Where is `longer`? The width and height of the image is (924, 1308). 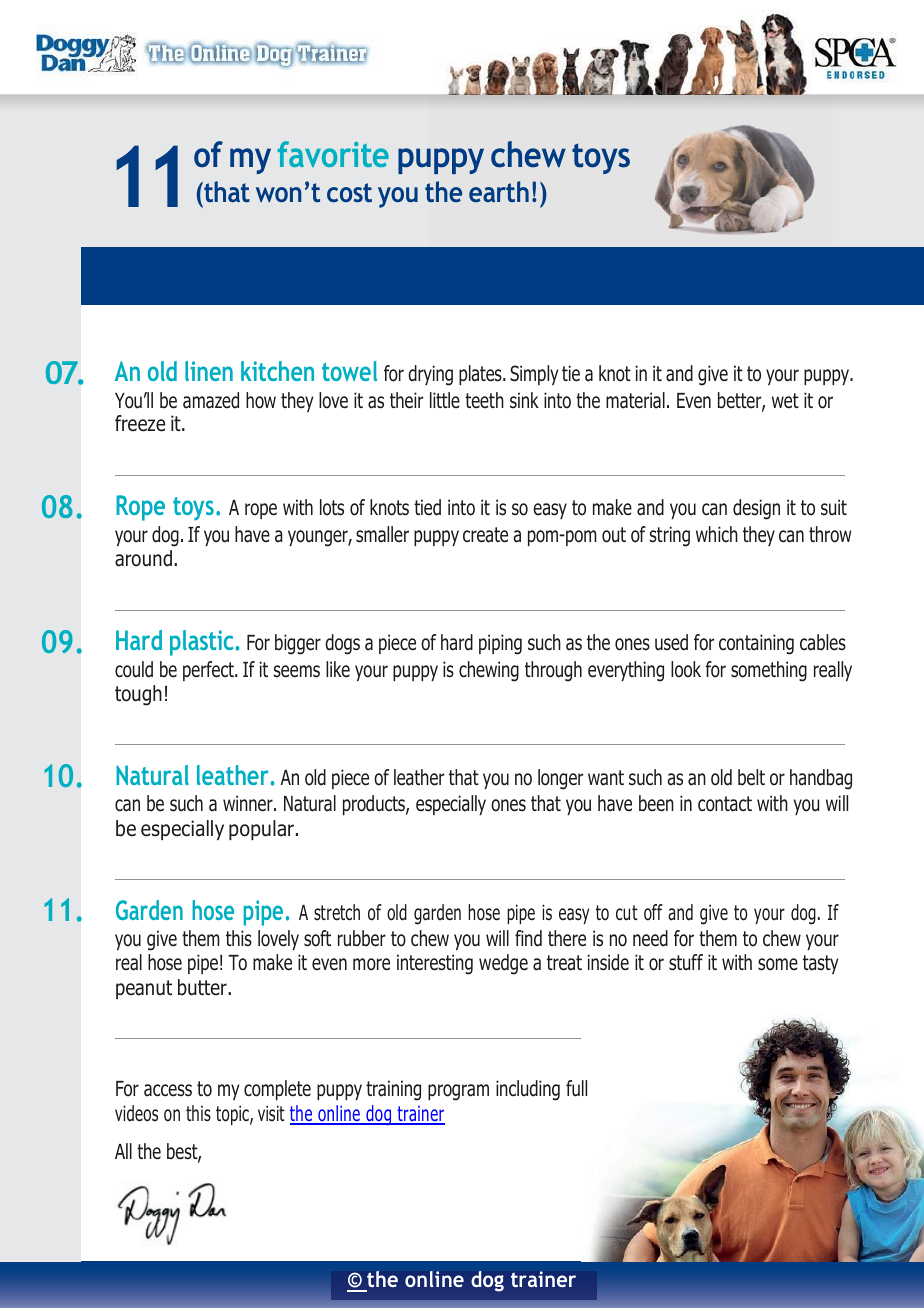
longer is located at coordinates (560, 779).
